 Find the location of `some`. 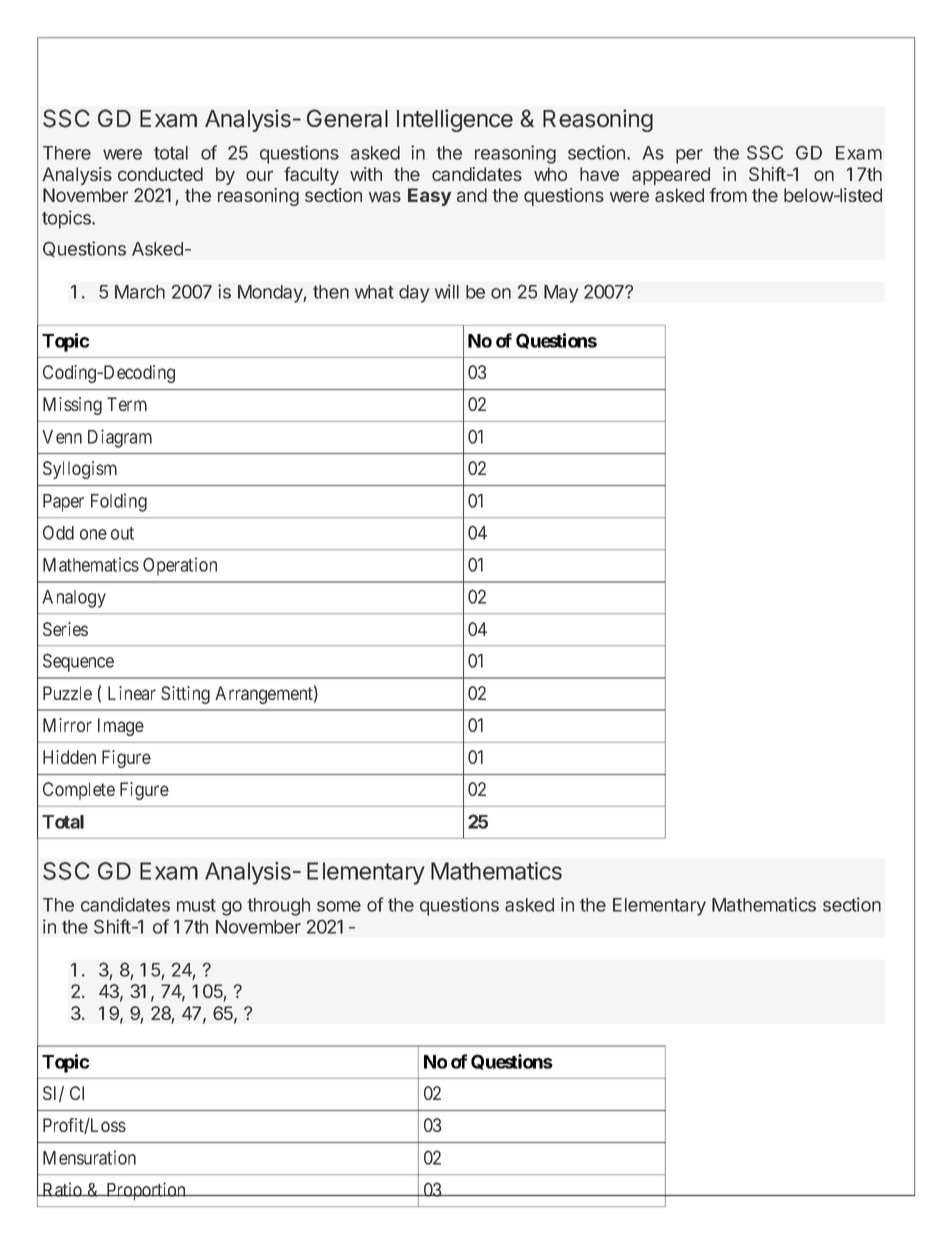

some is located at coordinates (339, 906).
